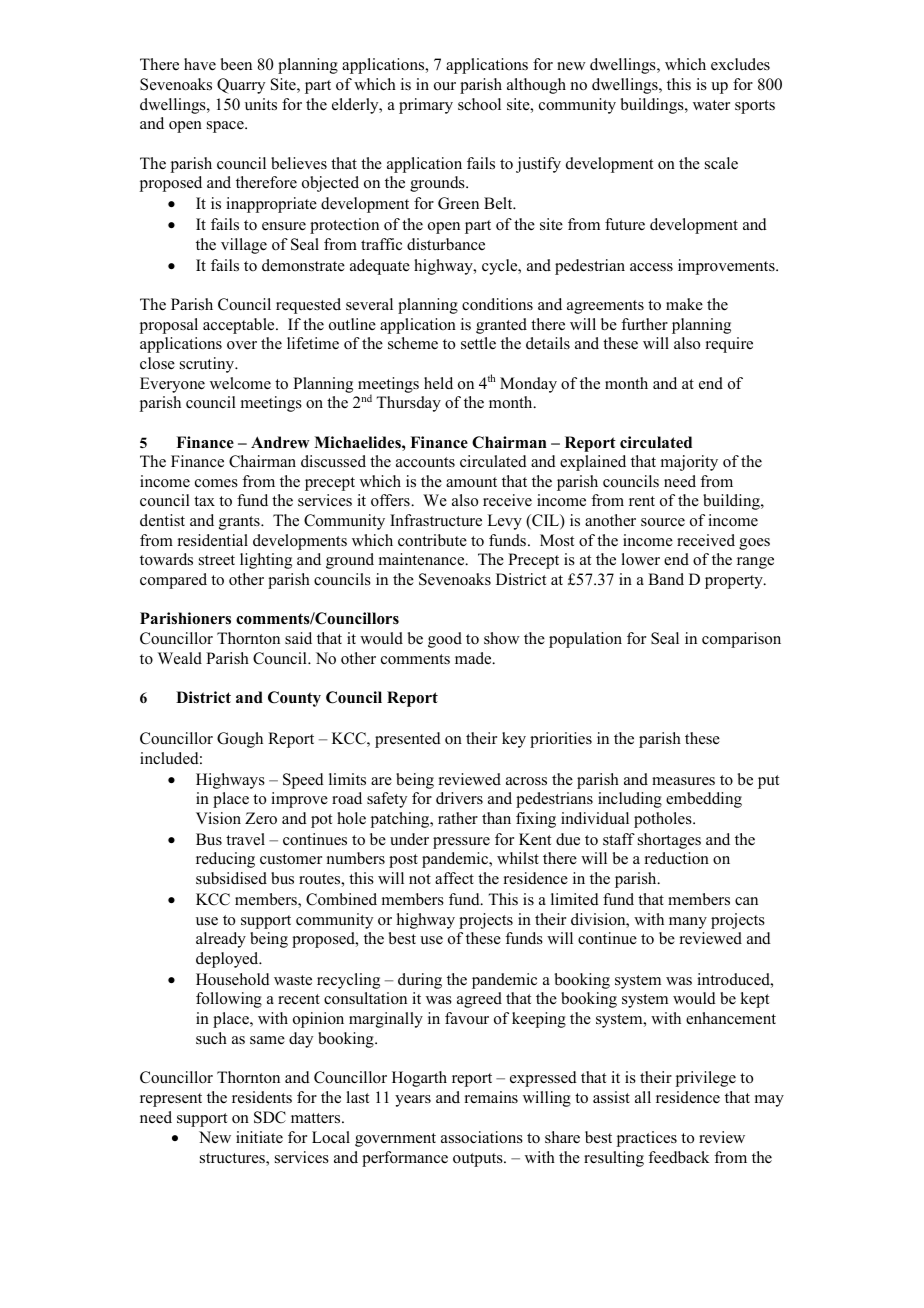 This image has height=1308, width=924. What do you see at coordinates (689, 463) in the image?
I see `majority` at bounding box center [689, 463].
